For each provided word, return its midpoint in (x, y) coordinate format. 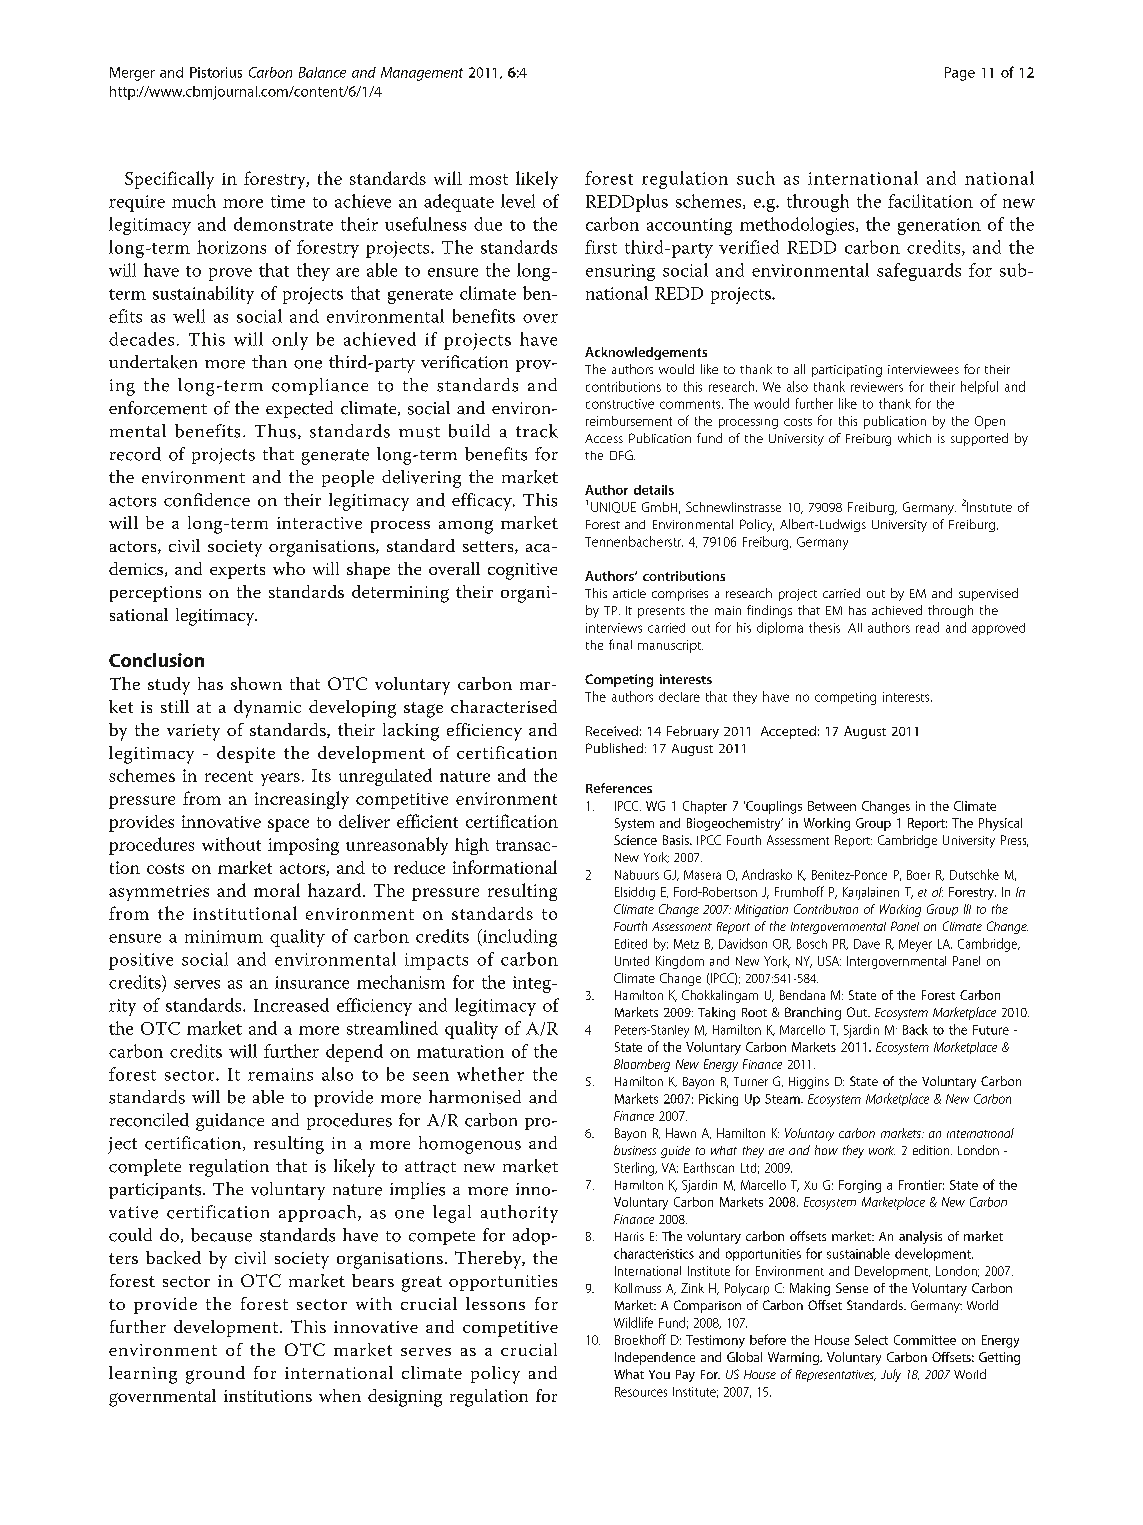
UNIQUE (613, 507)
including (519, 938)
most (488, 179)
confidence (207, 500)
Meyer (915, 945)
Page (960, 74)
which (914, 438)
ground (215, 1375)
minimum (224, 936)
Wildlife (633, 1322)
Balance (322, 72)
